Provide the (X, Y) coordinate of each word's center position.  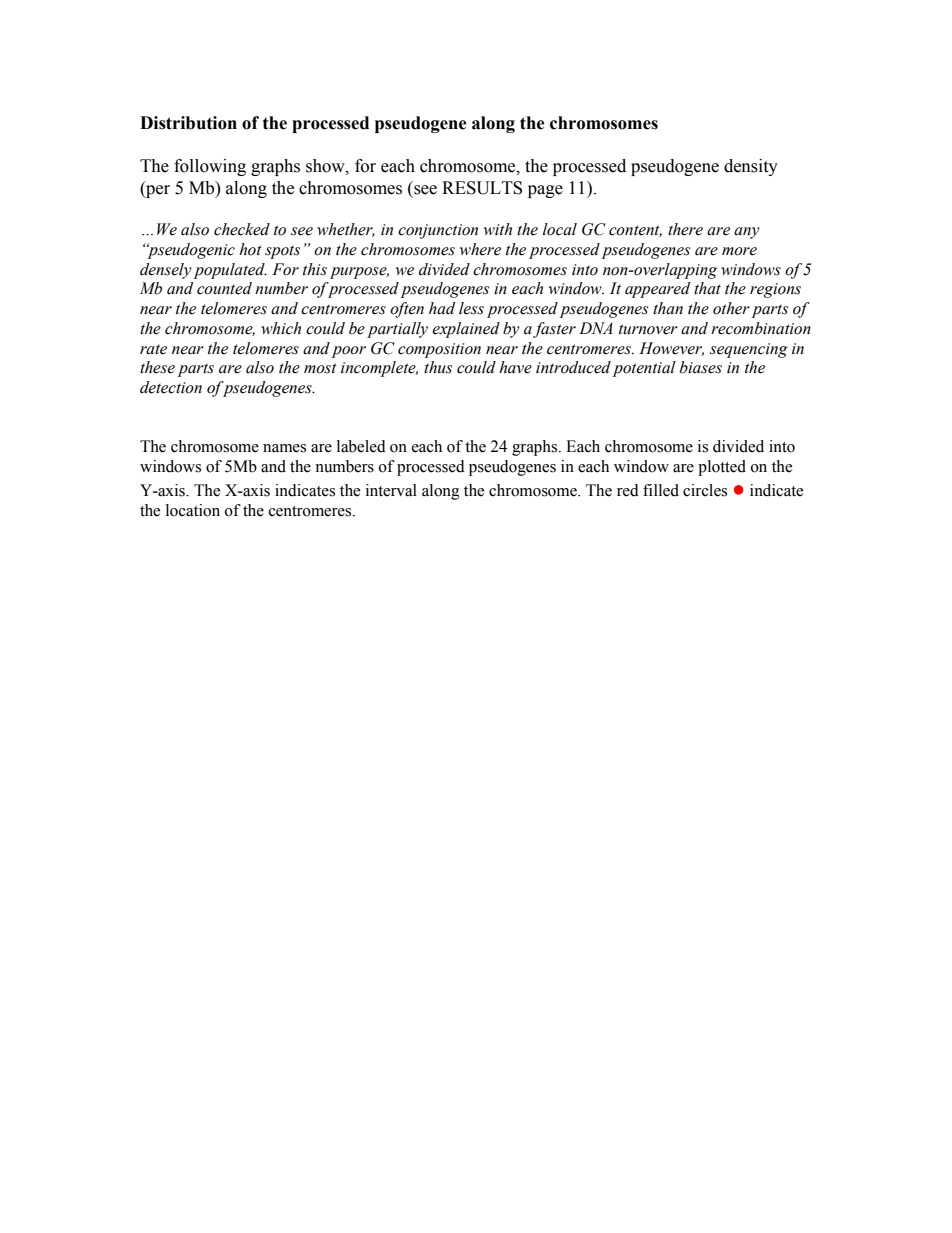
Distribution (188, 123)
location (193, 510)
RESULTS (482, 188)
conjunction (438, 231)
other (731, 308)
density (751, 167)
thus (438, 367)
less (471, 308)
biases (701, 367)
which (281, 328)
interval (391, 490)
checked (242, 229)
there (685, 229)
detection (171, 387)
